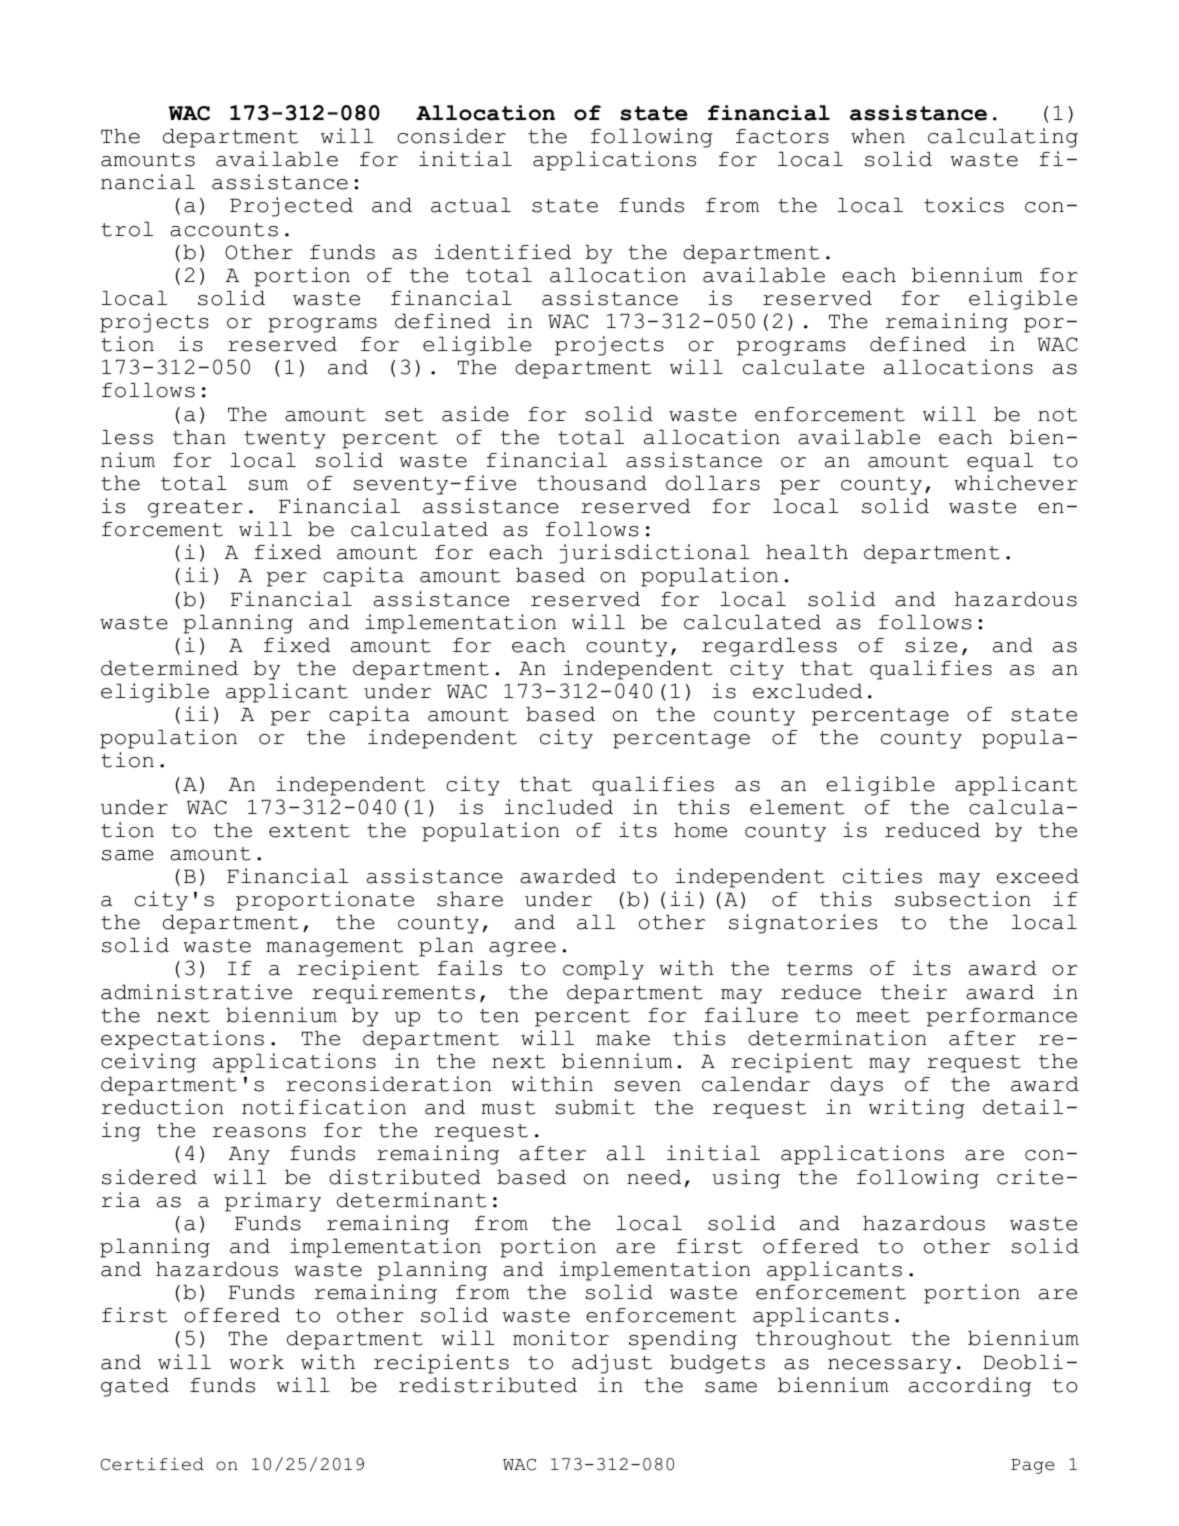  I want to click on greater, so click(195, 509).
